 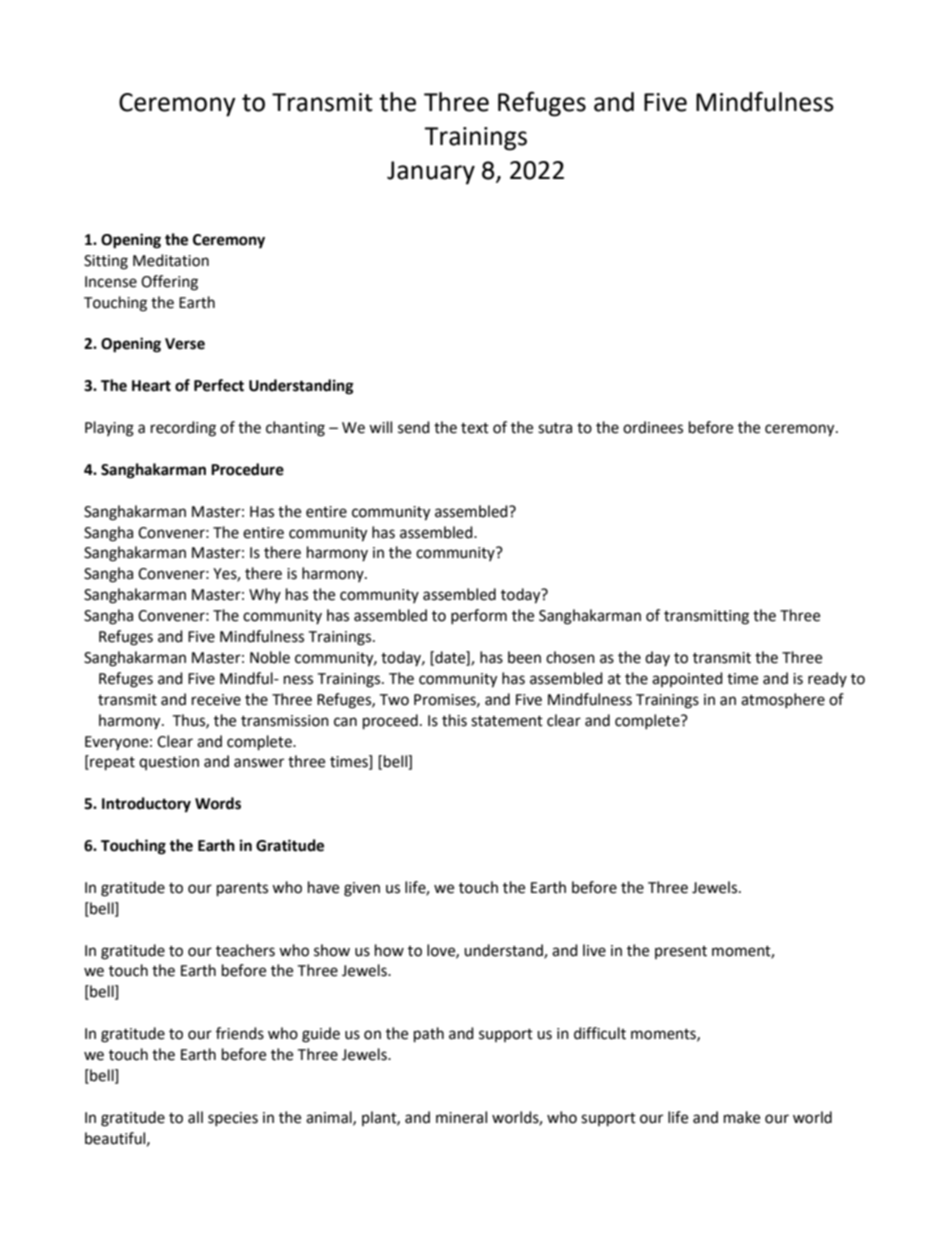 I want to click on sutra, so click(x=555, y=428).
